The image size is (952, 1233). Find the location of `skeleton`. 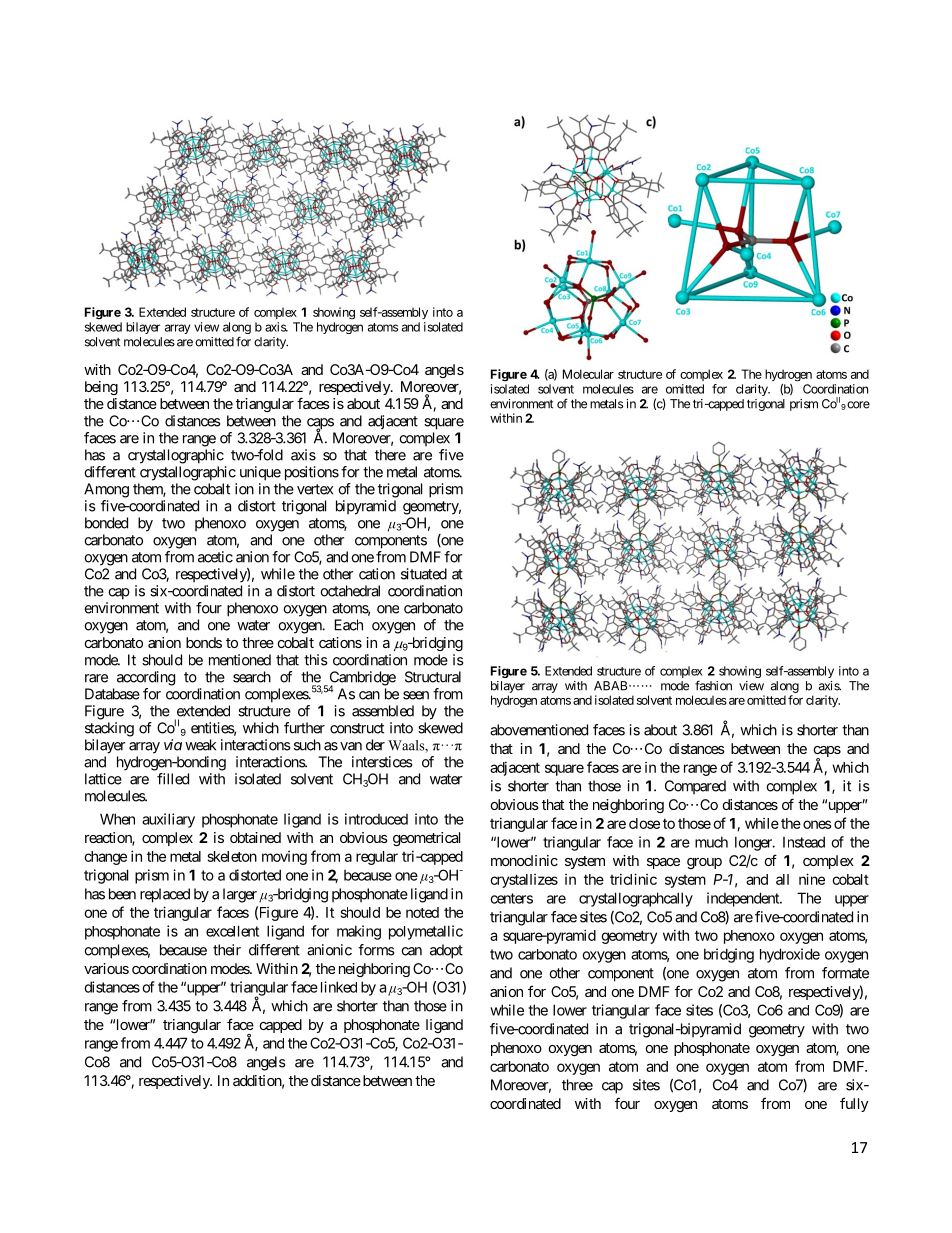

skeleton is located at coordinates (232, 856).
